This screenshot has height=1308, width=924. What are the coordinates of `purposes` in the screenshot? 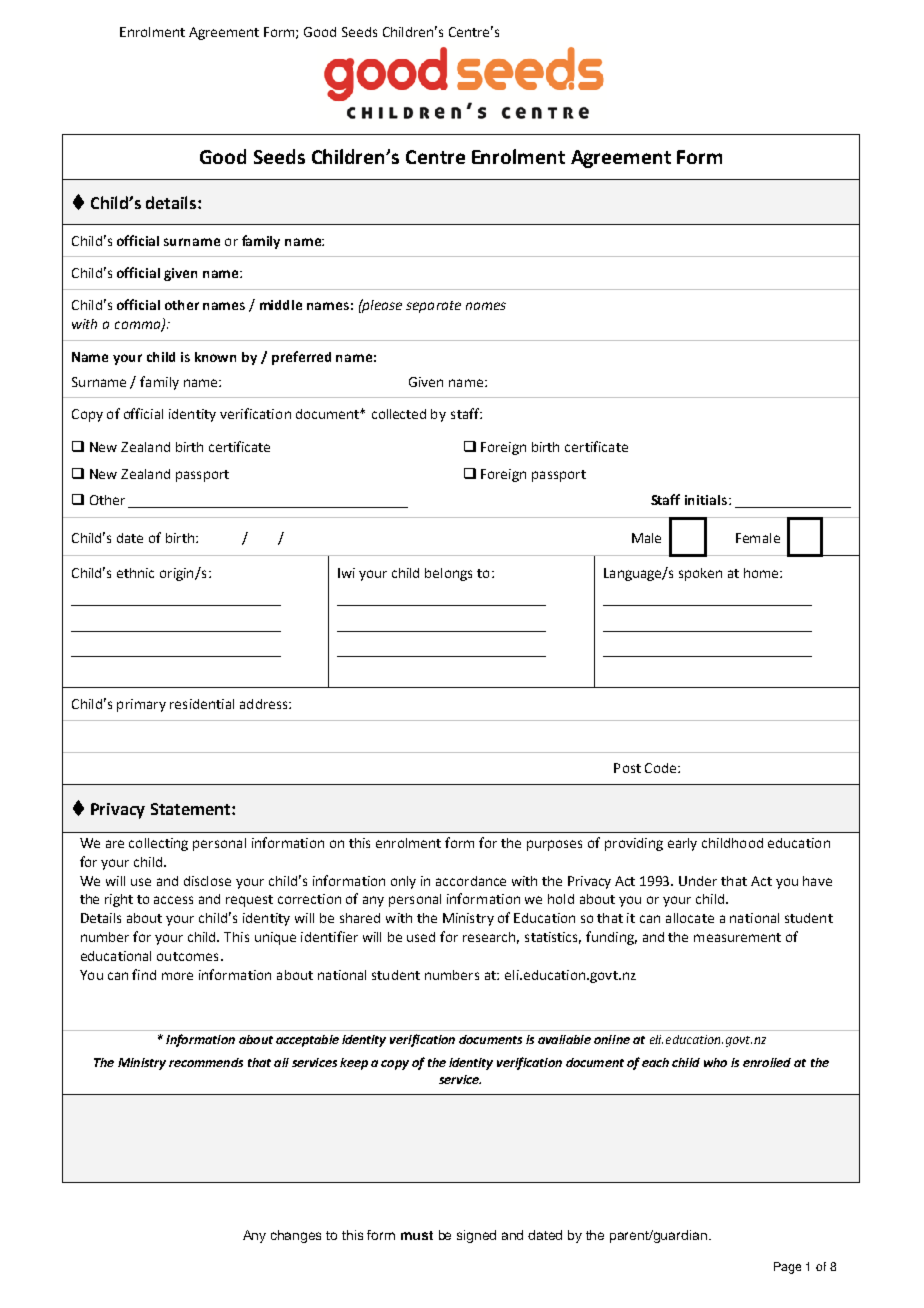 It's located at (554, 845).
